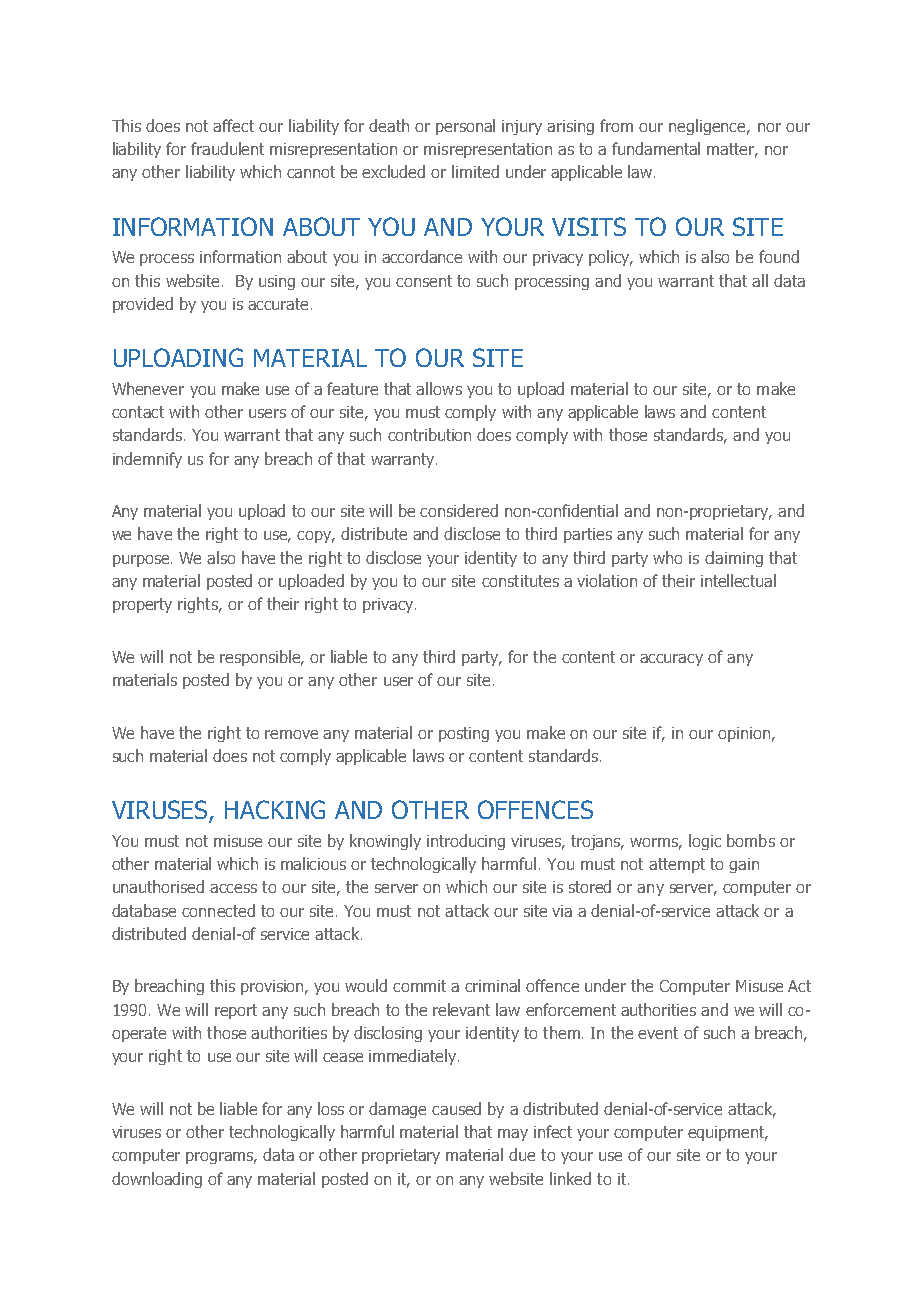 This screenshot has width=924, height=1308. I want to click on considered, so click(459, 510).
